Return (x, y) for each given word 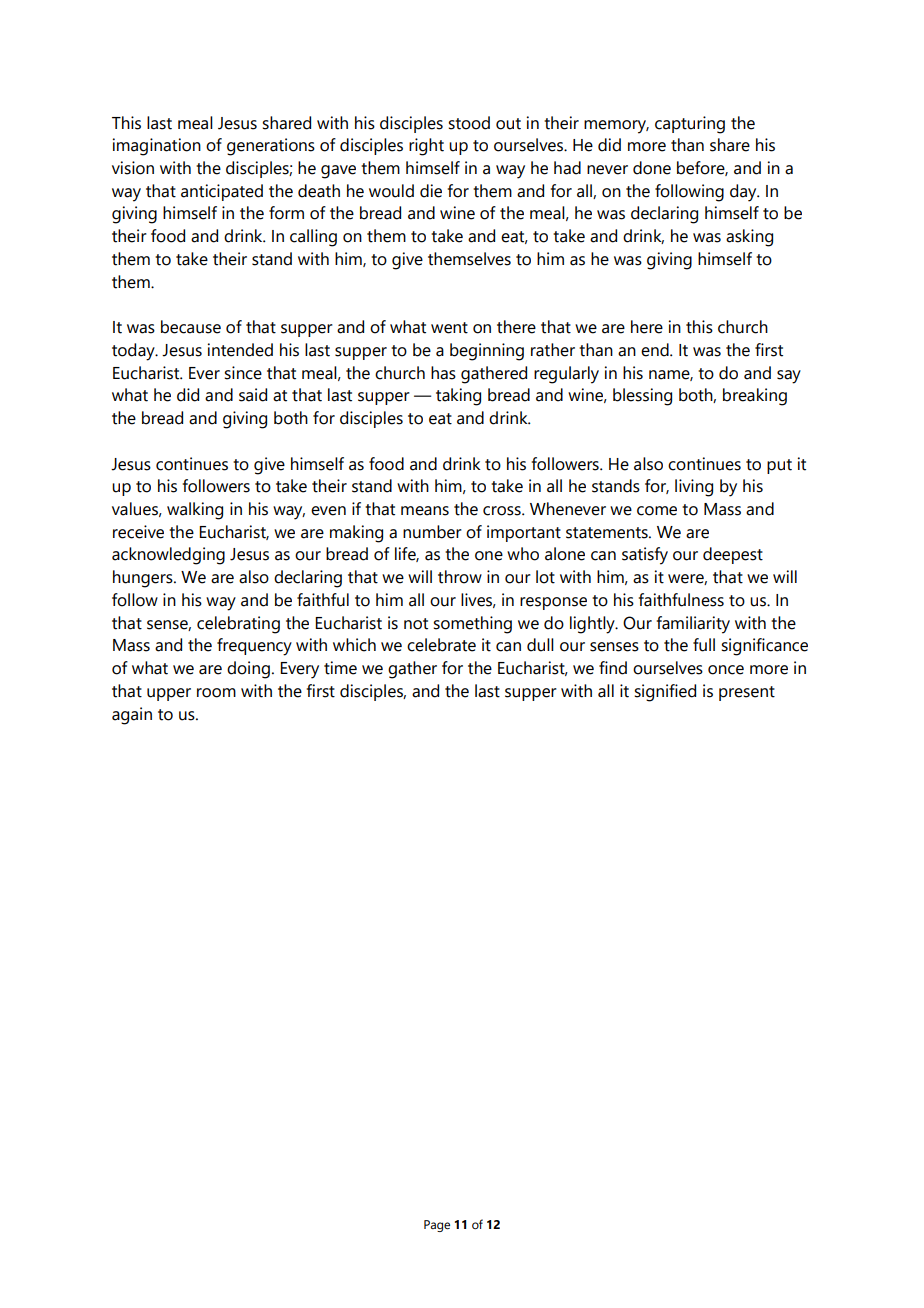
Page (437, 1226)
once (726, 670)
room (216, 693)
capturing (690, 125)
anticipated (222, 192)
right (426, 147)
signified (665, 693)
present (747, 693)
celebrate (441, 645)
